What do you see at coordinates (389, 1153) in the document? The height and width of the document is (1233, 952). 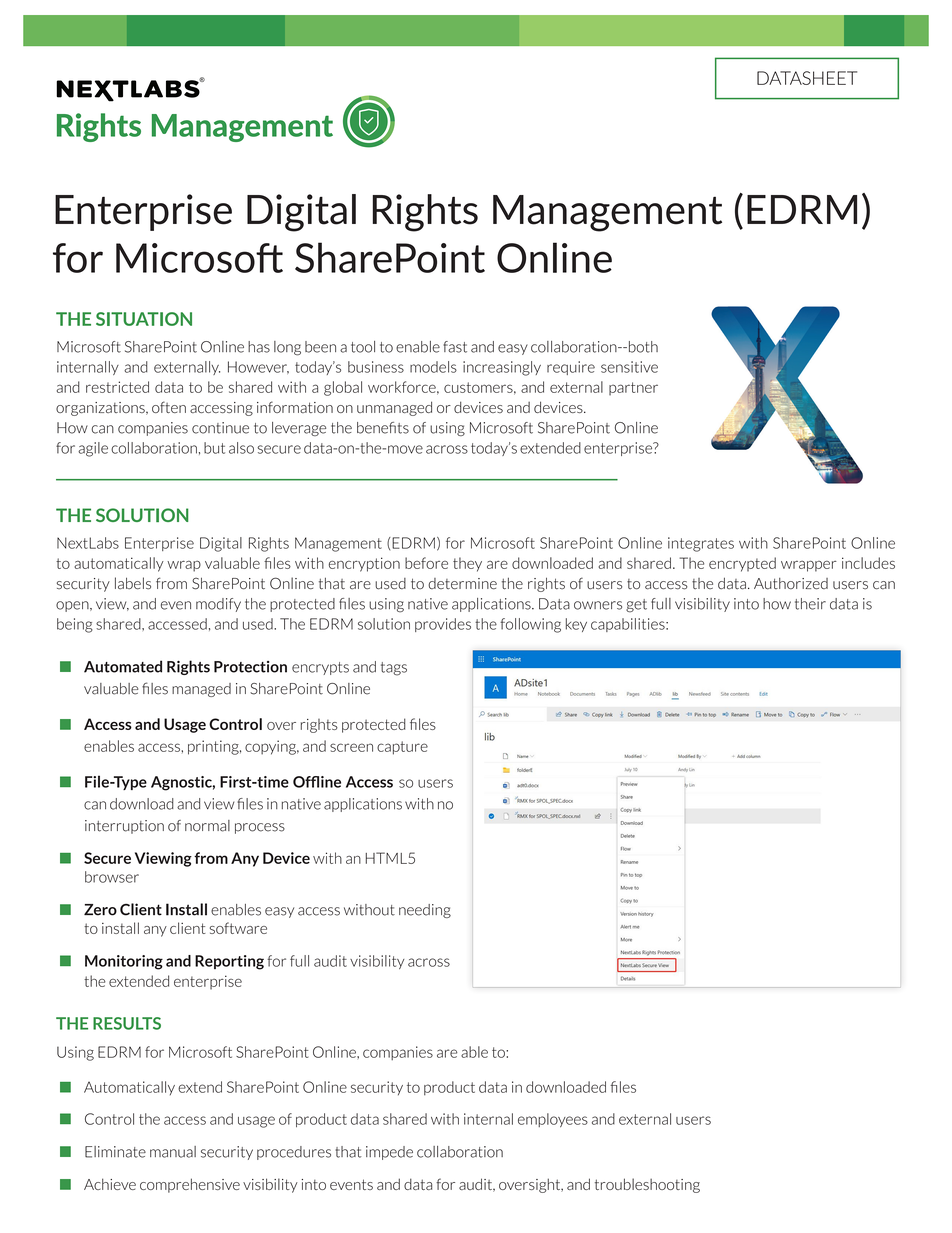 I see `impede` at bounding box center [389, 1153].
